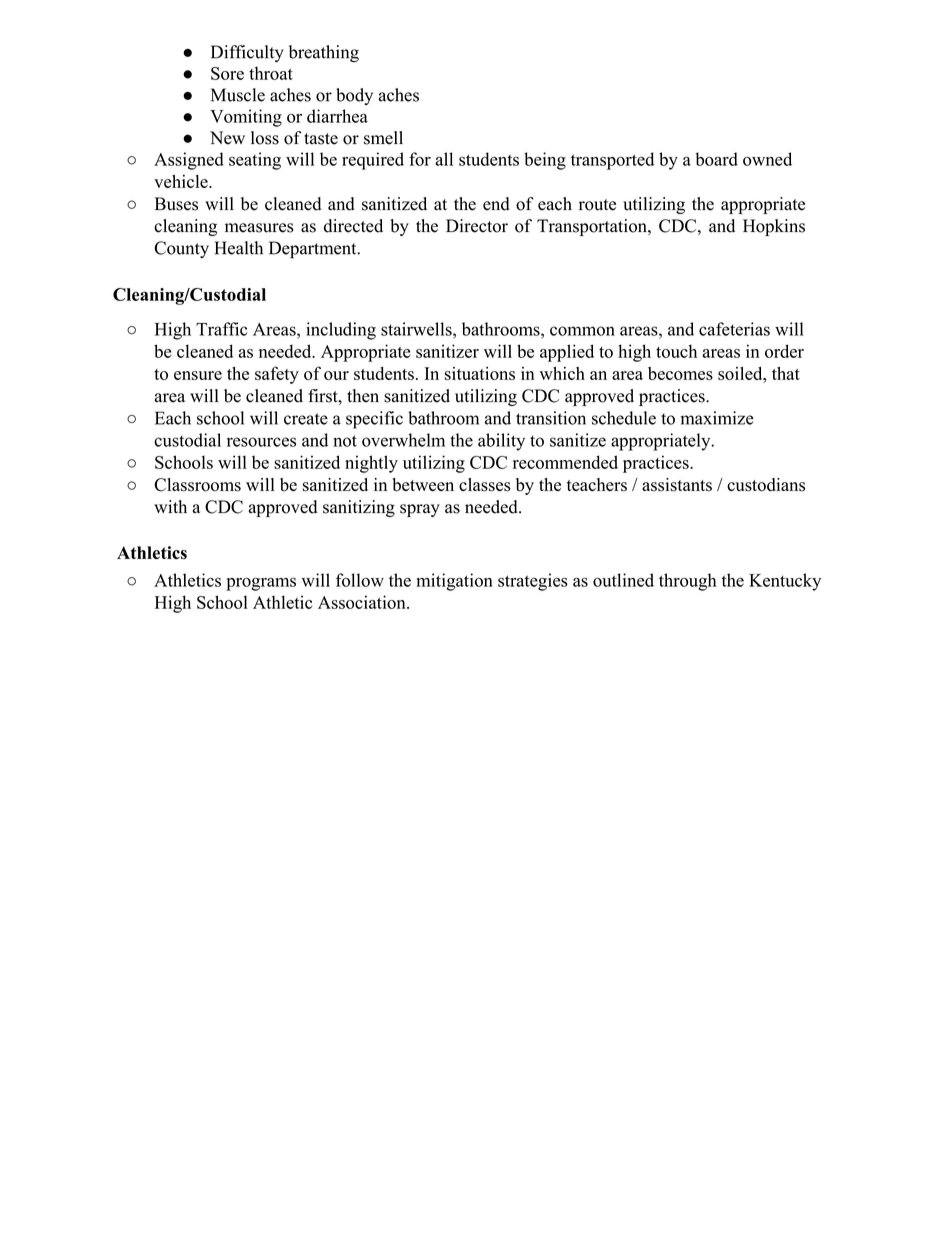  What do you see at coordinates (239, 248) in the screenshot?
I see `Health` at bounding box center [239, 248].
